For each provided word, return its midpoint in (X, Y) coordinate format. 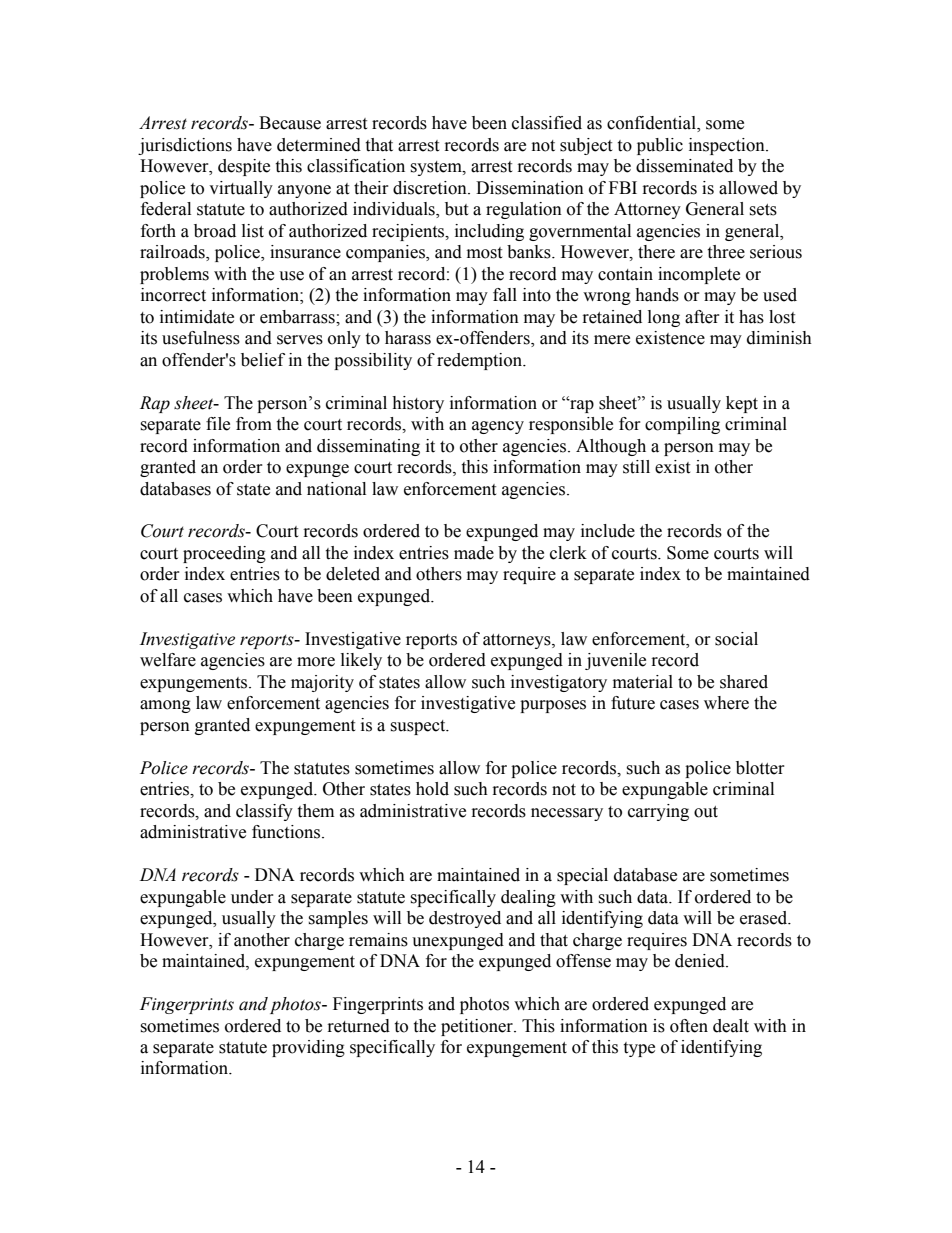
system (437, 168)
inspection (728, 146)
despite (244, 167)
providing (308, 1048)
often (689, 1026)
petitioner (478, 1027)
